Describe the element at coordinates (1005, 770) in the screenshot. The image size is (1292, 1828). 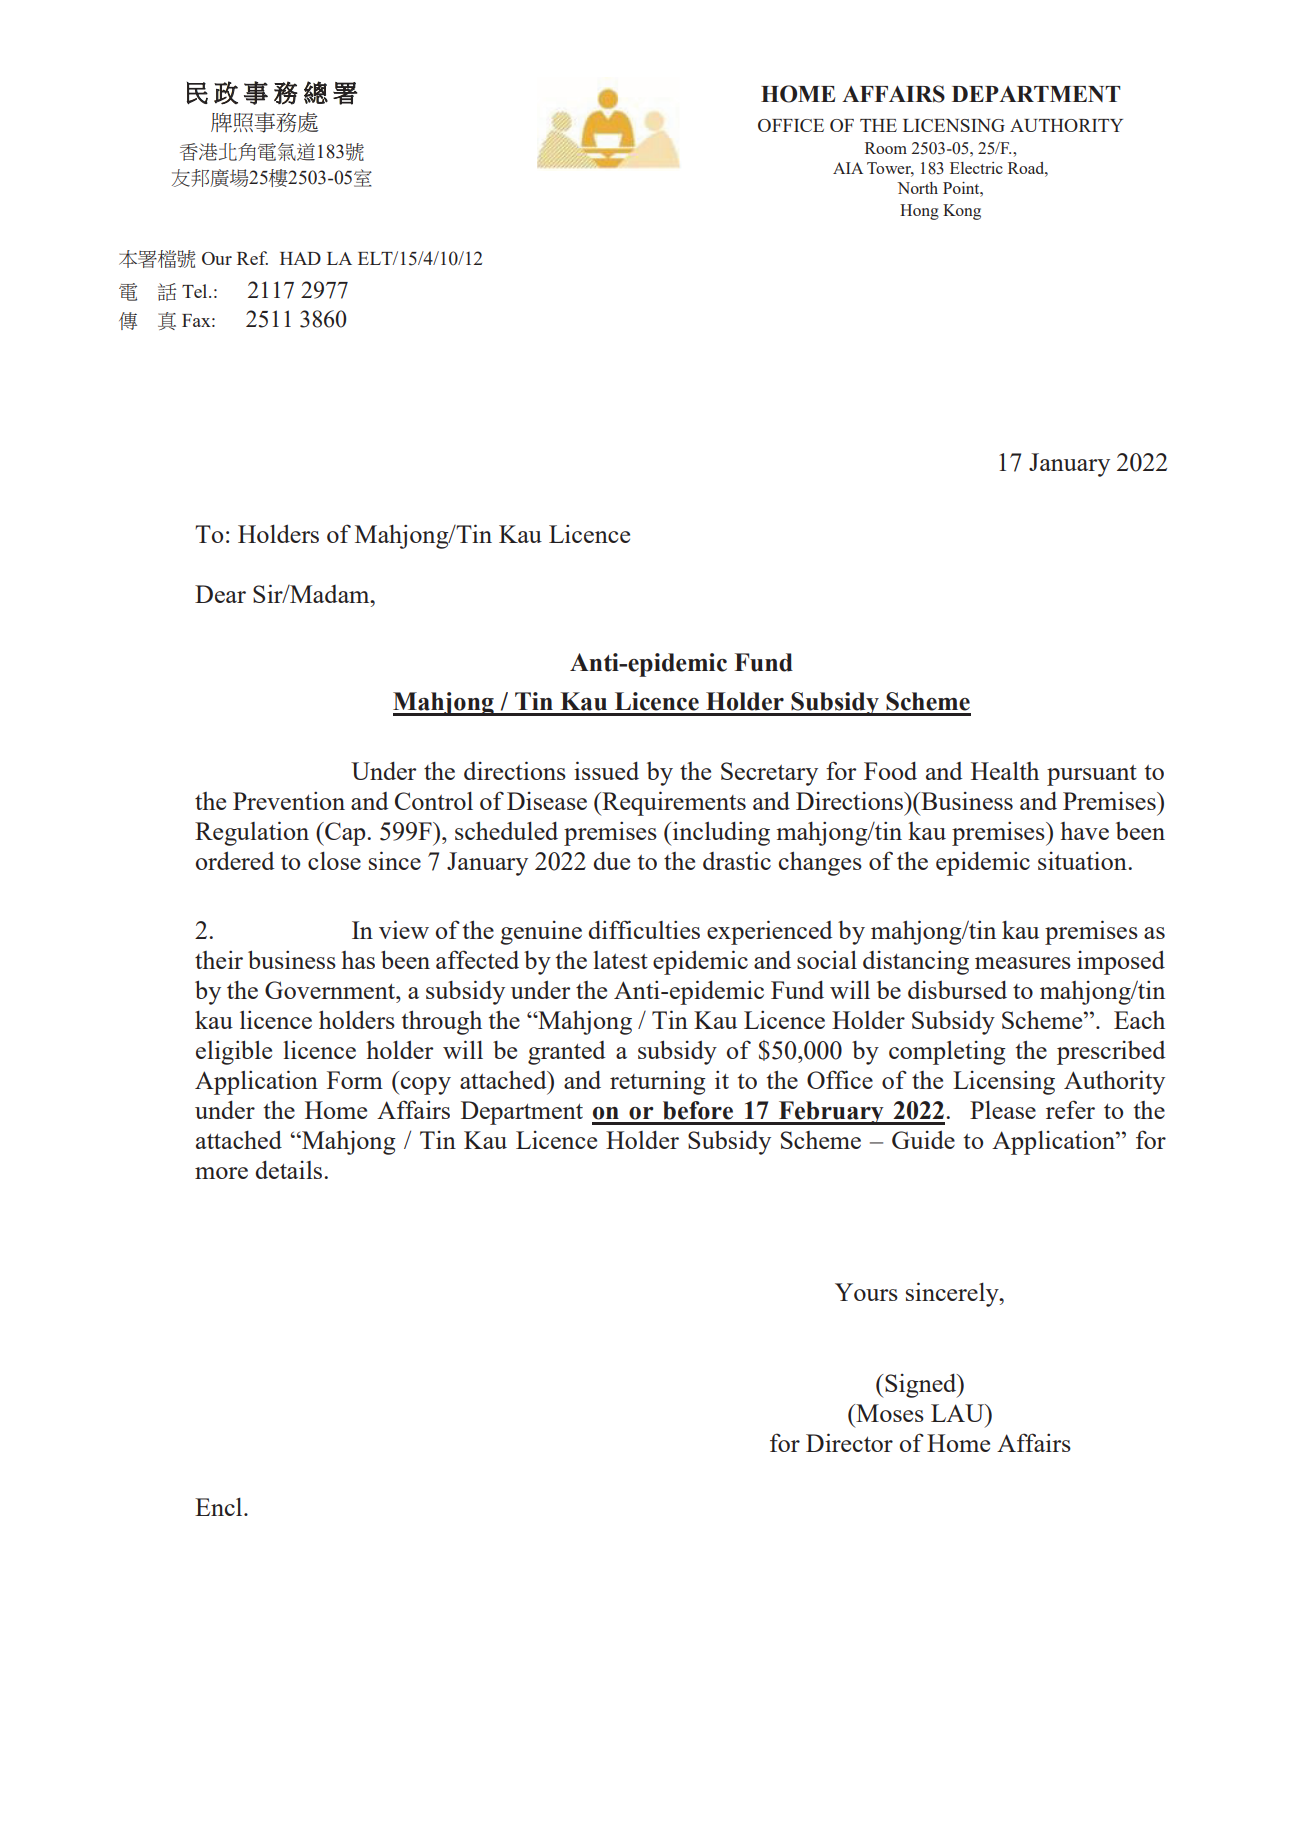
I see `Health` at that location.
